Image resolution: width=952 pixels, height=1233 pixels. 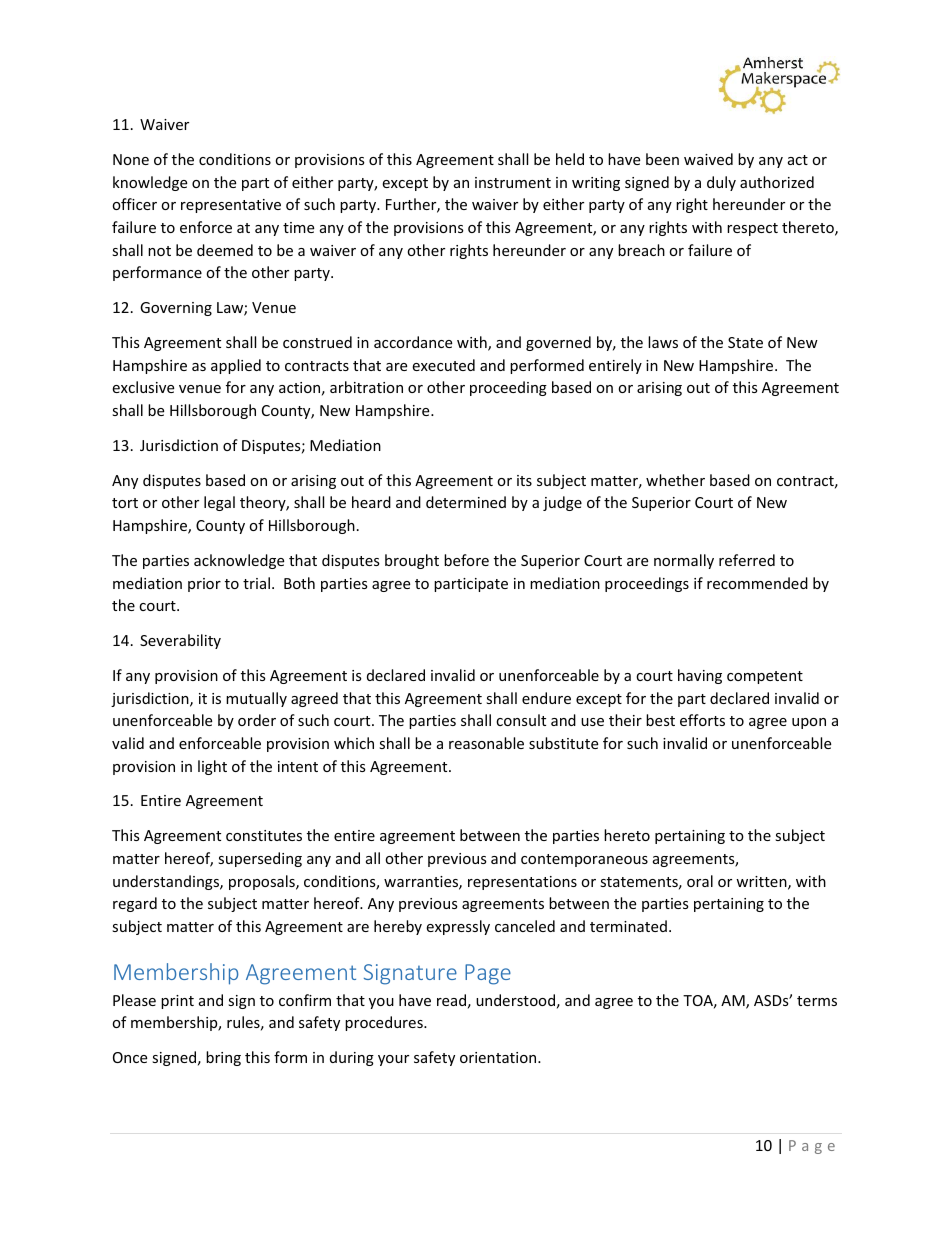 I want to click on reasonable, so click(x=486, y=743).
